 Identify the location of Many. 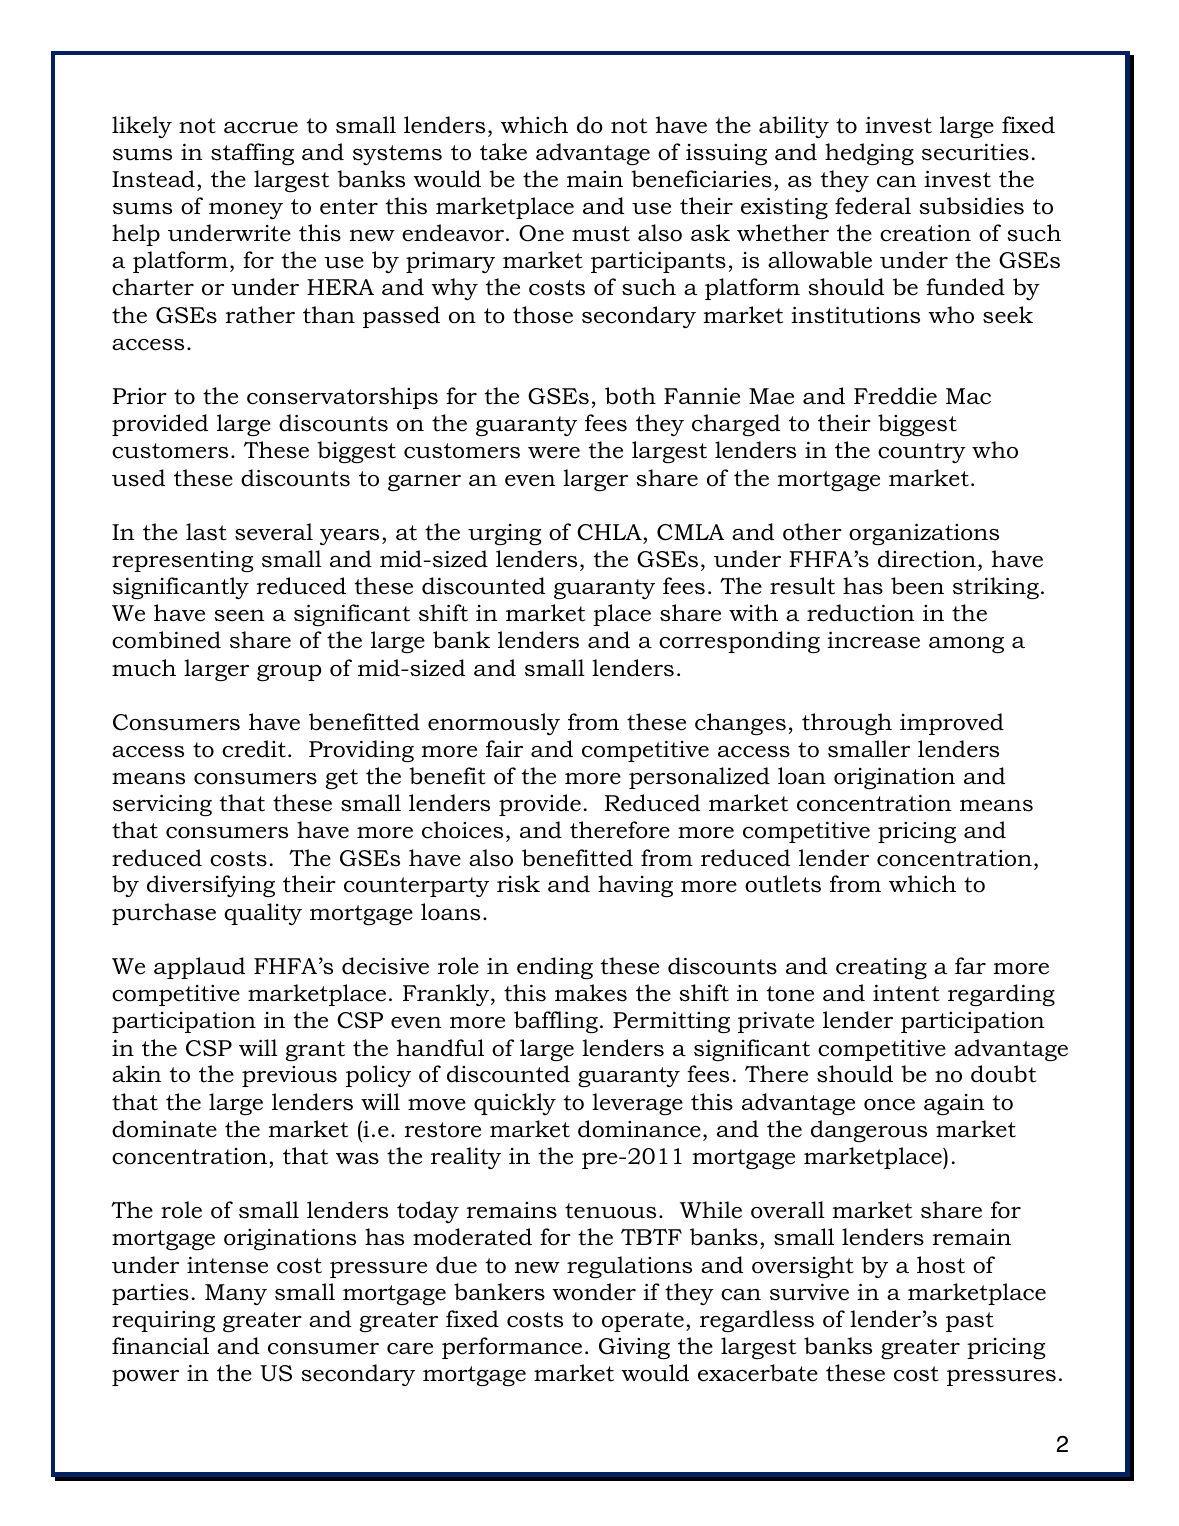
(236, 1294).
